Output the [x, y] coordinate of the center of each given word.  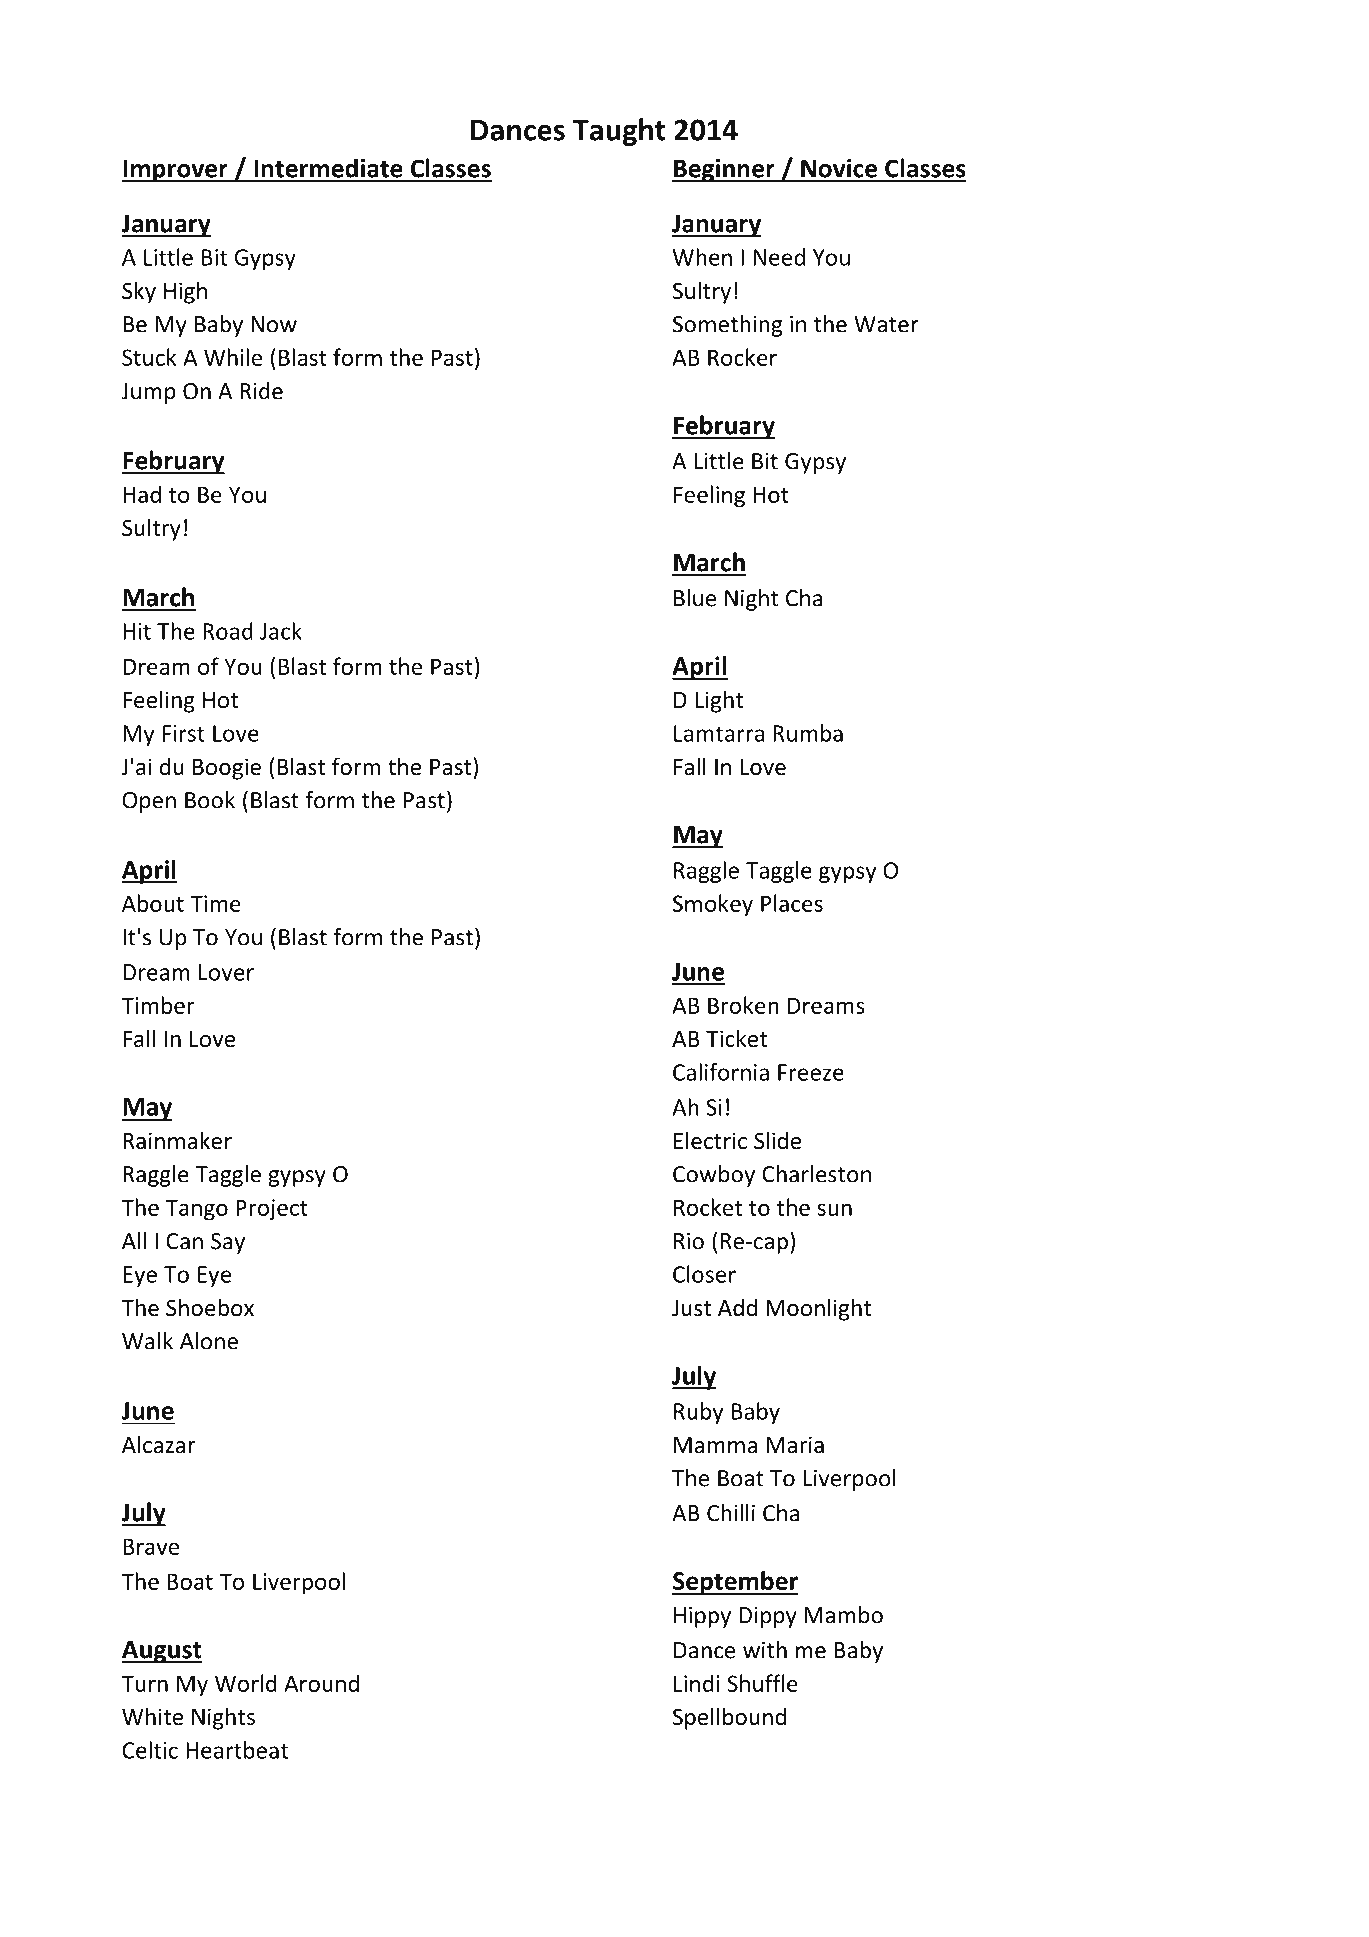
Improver [175, 171]
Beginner [724, 171]
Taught [619, 132]
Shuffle [762, 1683]
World [246, 1683]
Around [321, 1683]
